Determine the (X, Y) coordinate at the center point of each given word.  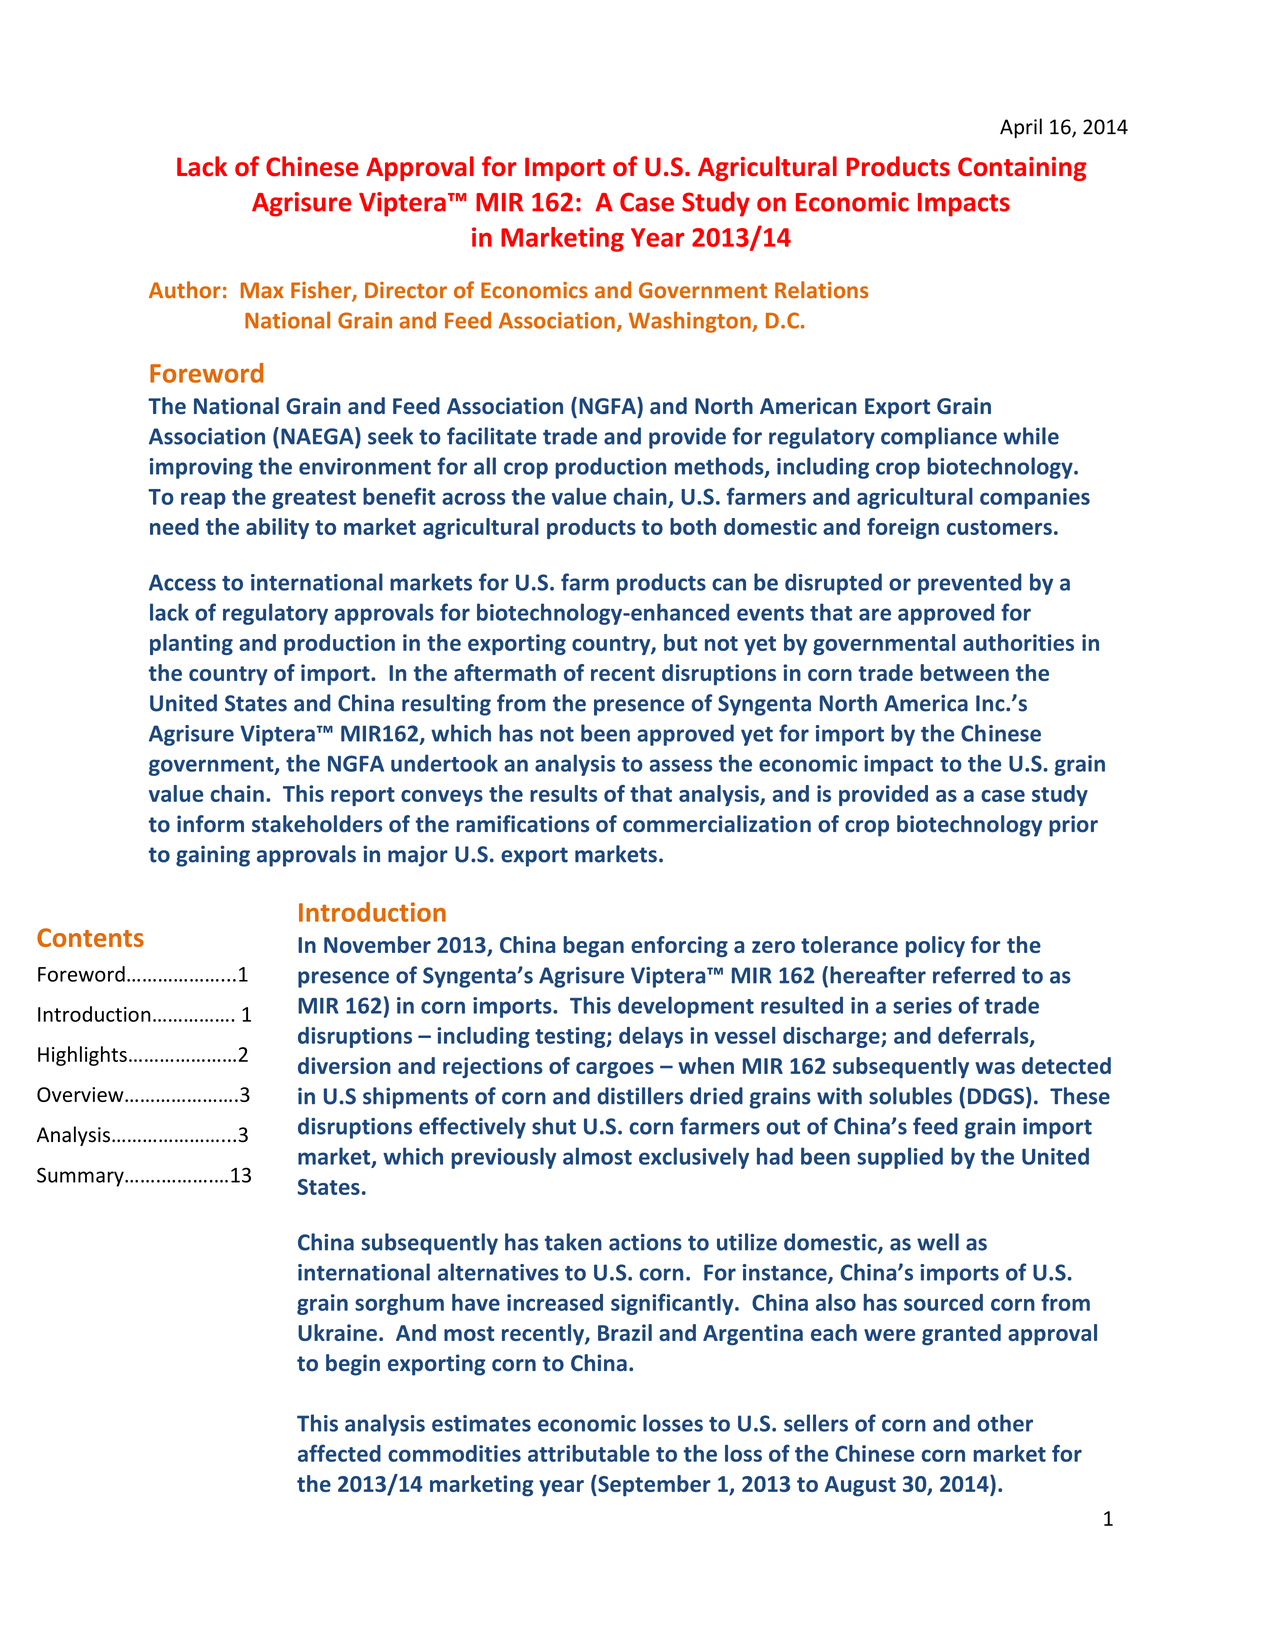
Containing (1022, 169)
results (563, 793)
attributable (589, 1453)
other (1005, 1423)
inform (210, 824)
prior (1073, 826)
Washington (691, 322)
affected (339, 1453)
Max (262, 290)
